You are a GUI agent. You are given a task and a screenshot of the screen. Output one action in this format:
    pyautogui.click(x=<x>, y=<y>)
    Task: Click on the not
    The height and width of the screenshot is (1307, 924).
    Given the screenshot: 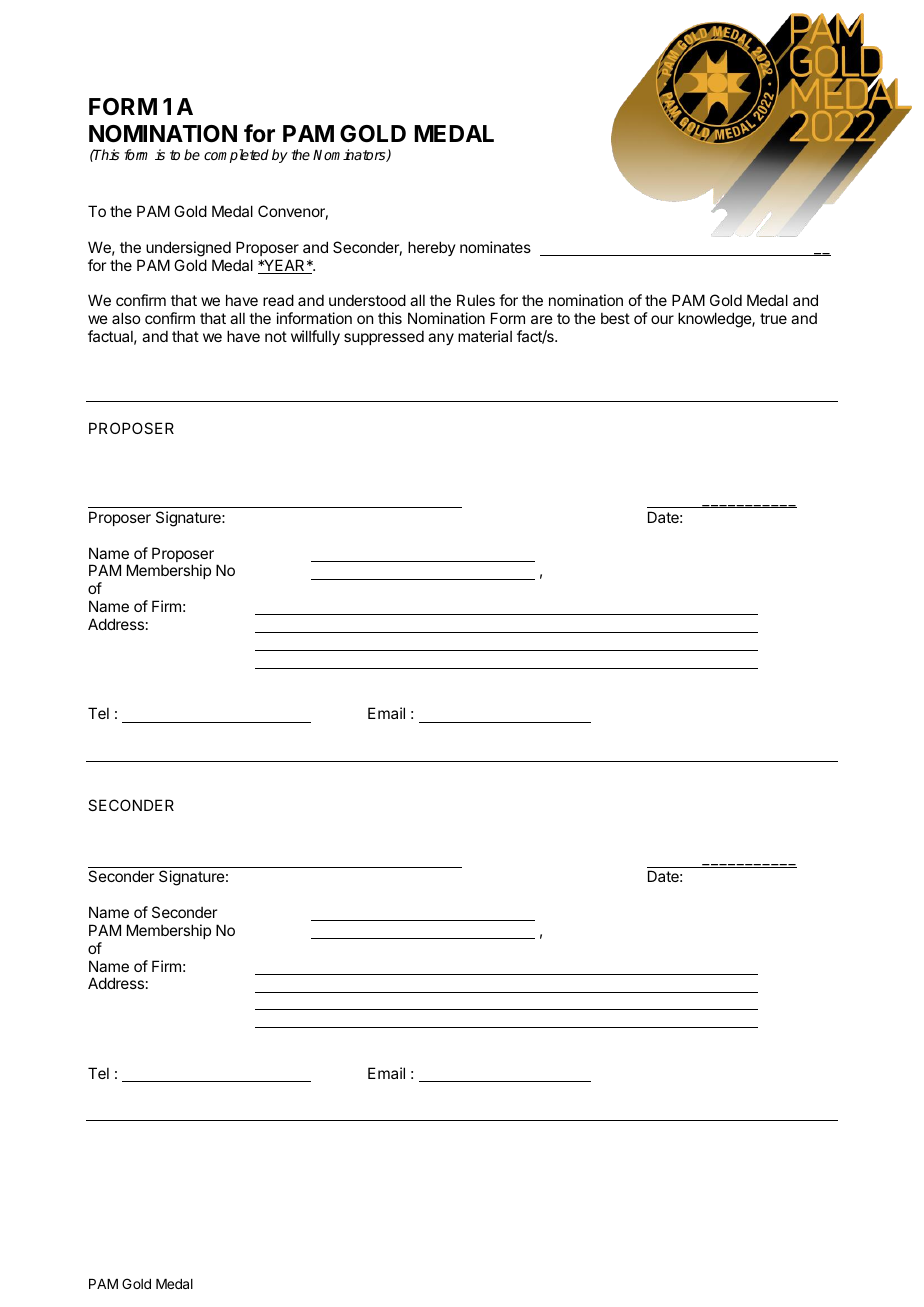 What is the action you would take?
    pyautogui.click(x=276, y=336)
